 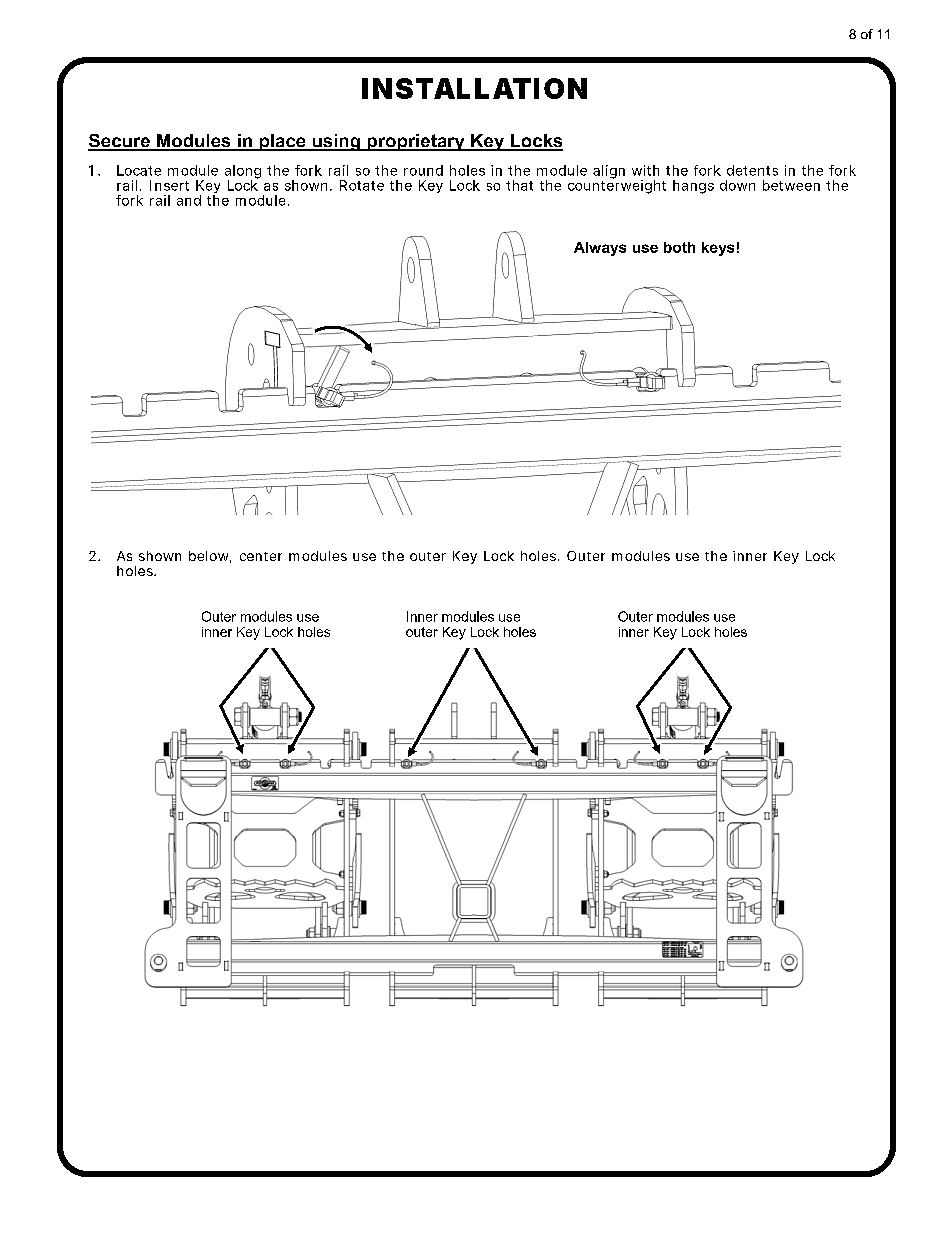 What do you see at coordinates (169, 185) in the image?
I see `Insert` at bounding box center [169, 185].
